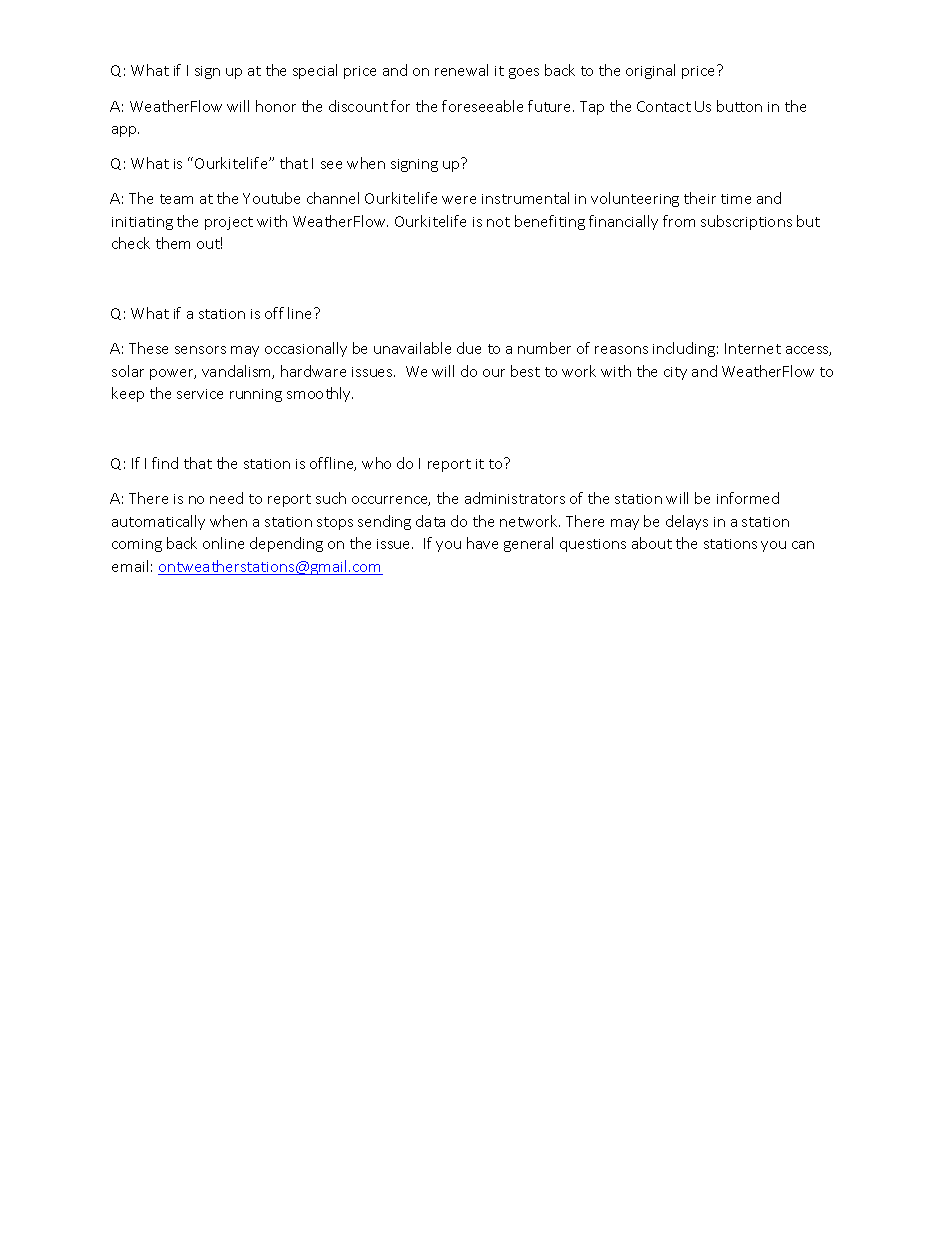 The width and height of the image is (952, 1233). Describe the element at coordinates (459, 200) in the image. I see `were` at that location.
